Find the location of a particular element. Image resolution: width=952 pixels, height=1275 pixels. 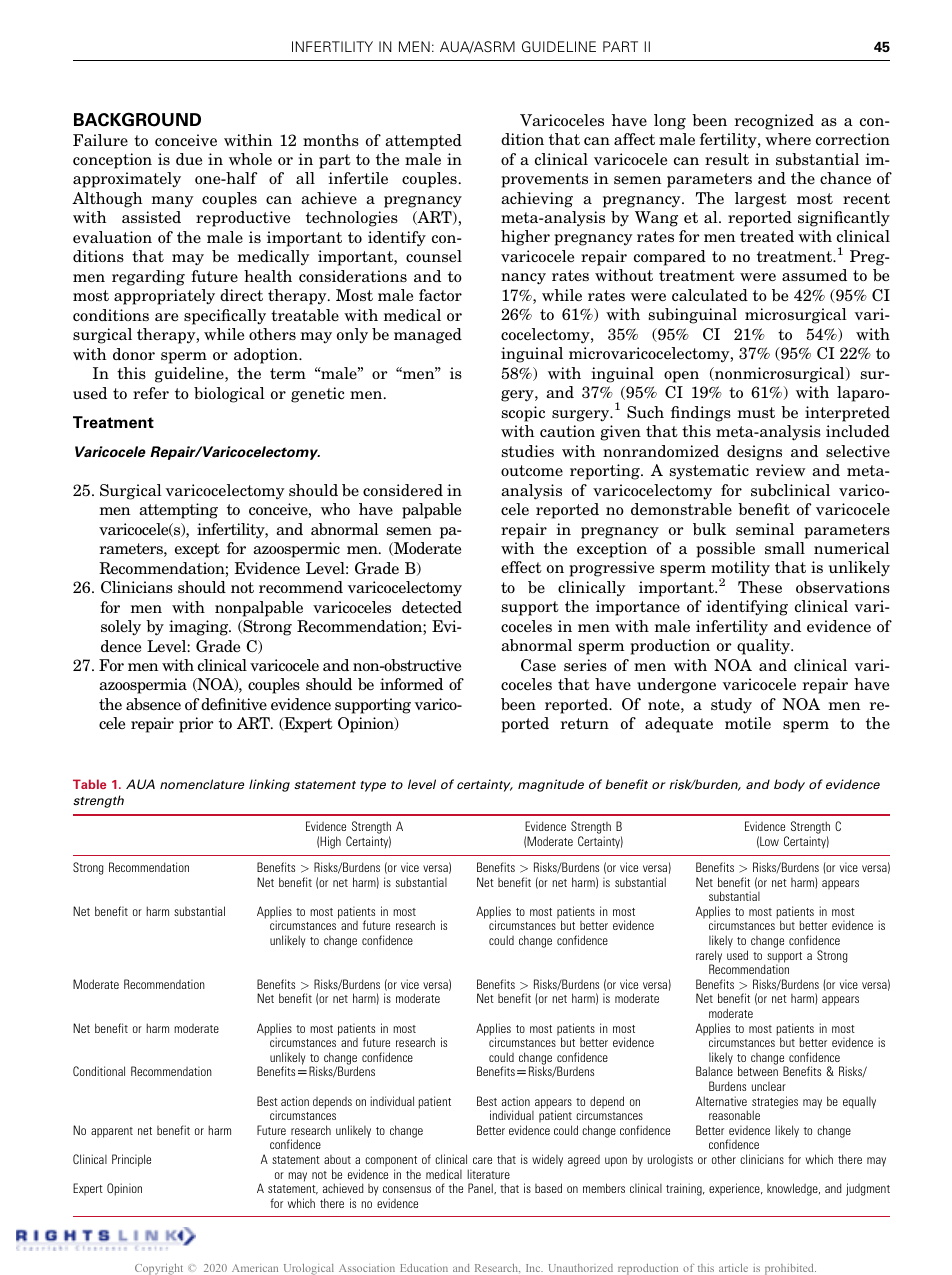

magnitude is located at coordinates (551, 785).
